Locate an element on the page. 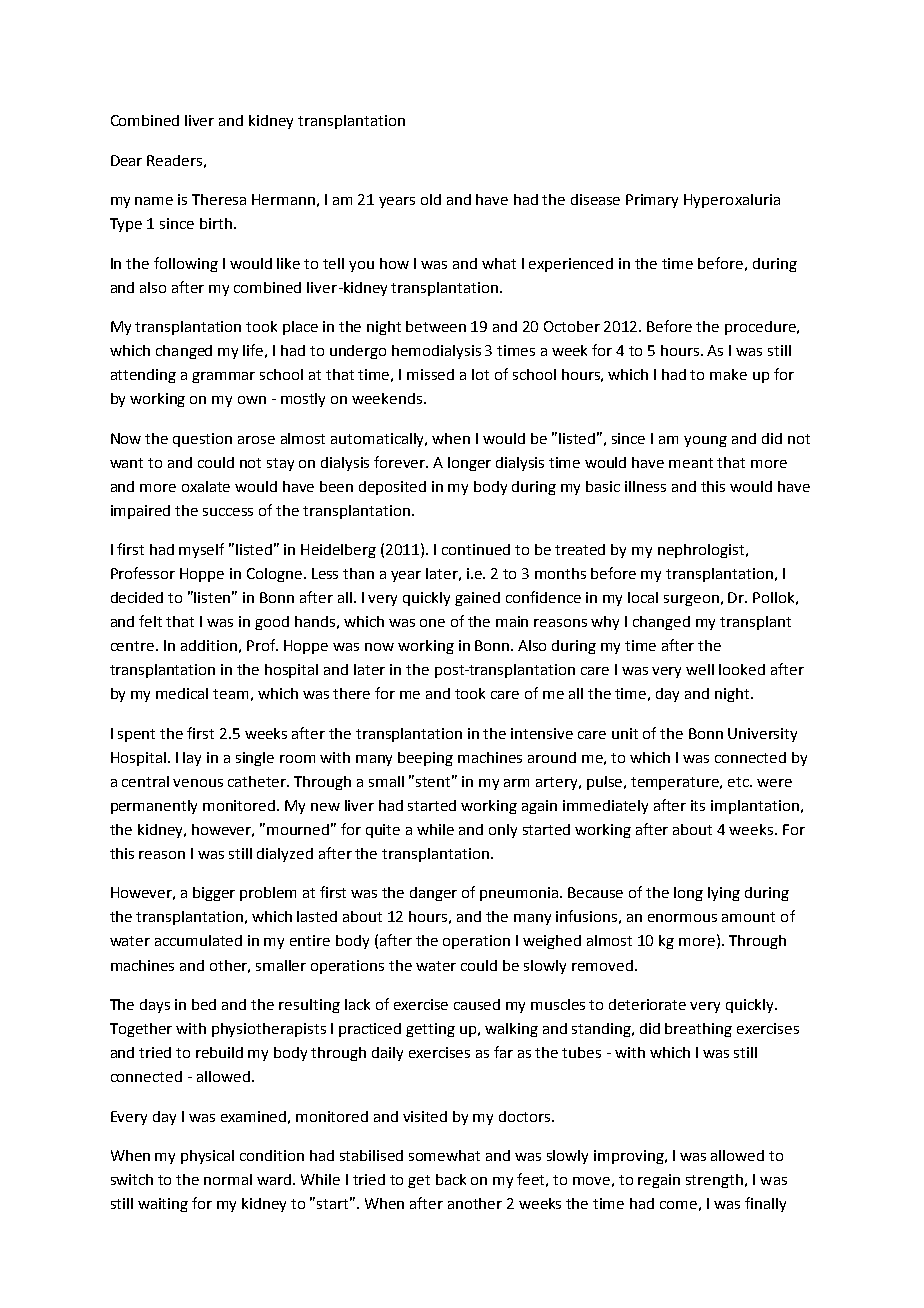  continued is located at coordinates (476, 549).
